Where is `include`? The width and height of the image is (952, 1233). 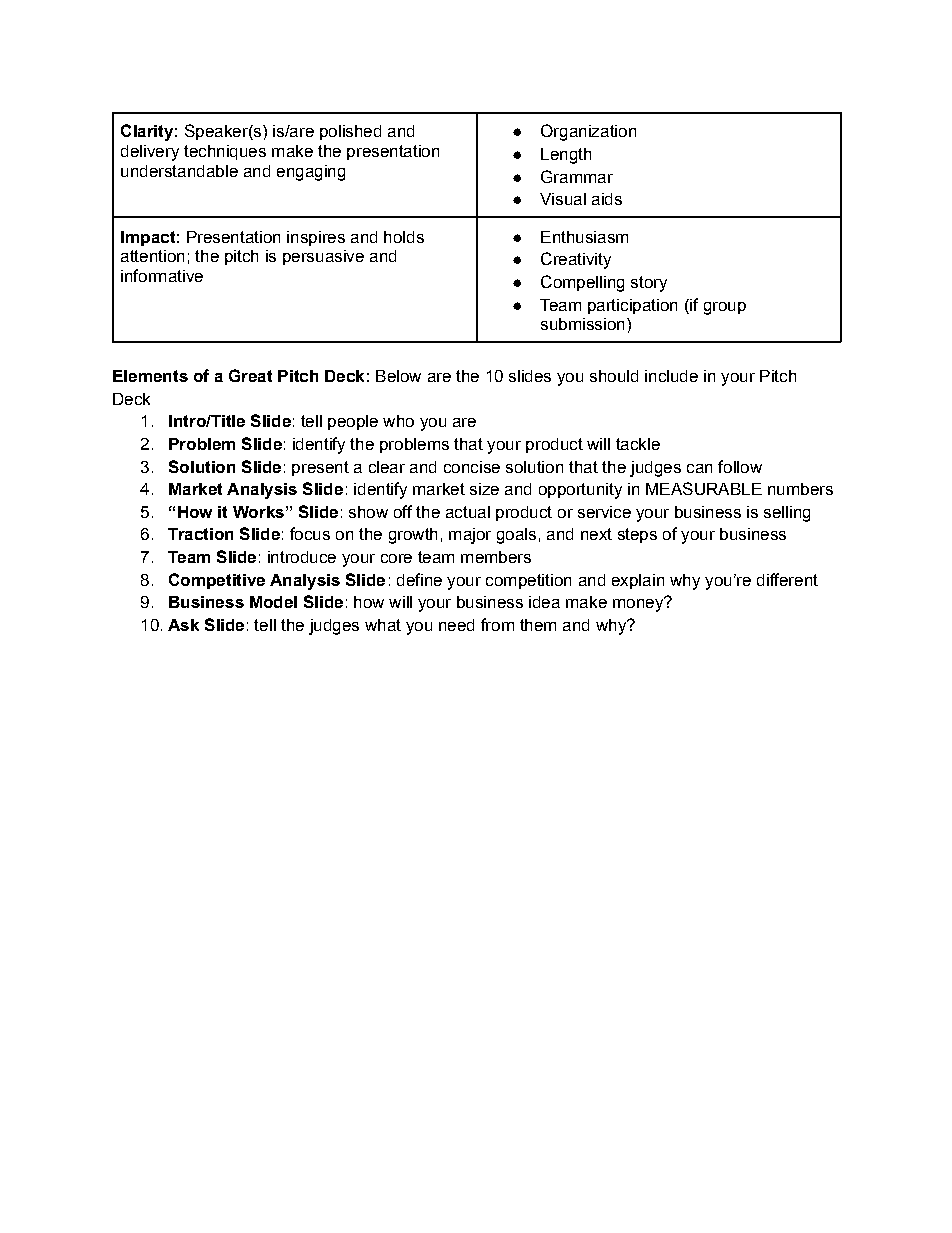
include is located at coordinates (671, 376).
